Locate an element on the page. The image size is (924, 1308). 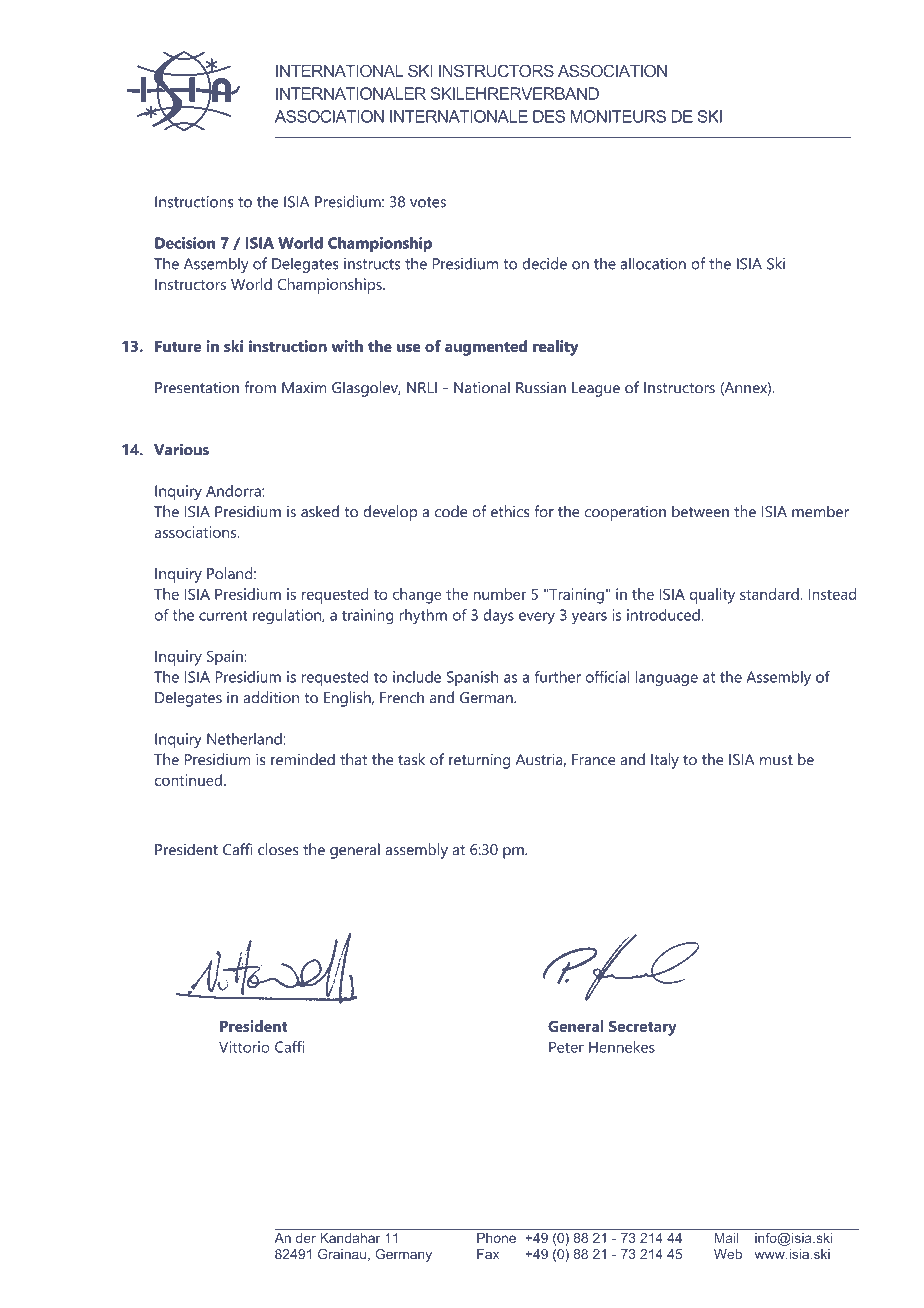
allocation is located at coordinates (653, 263).
